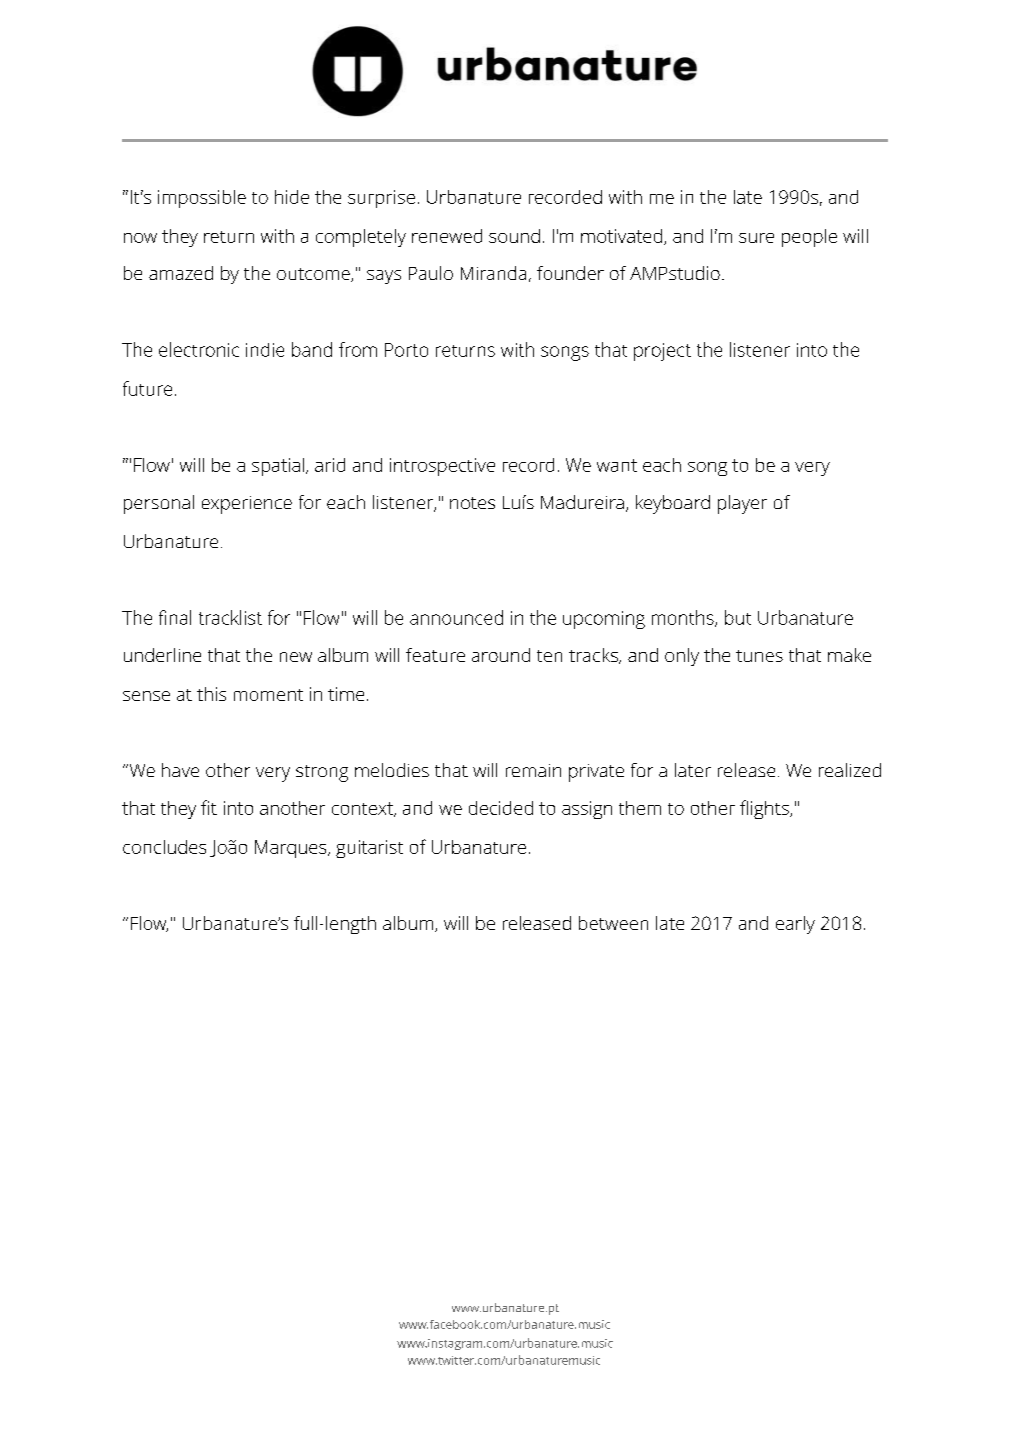  What do you see at coordinates (202, 199) in the screenshot?
I see `impossible` at bounding box center [202, 199].
